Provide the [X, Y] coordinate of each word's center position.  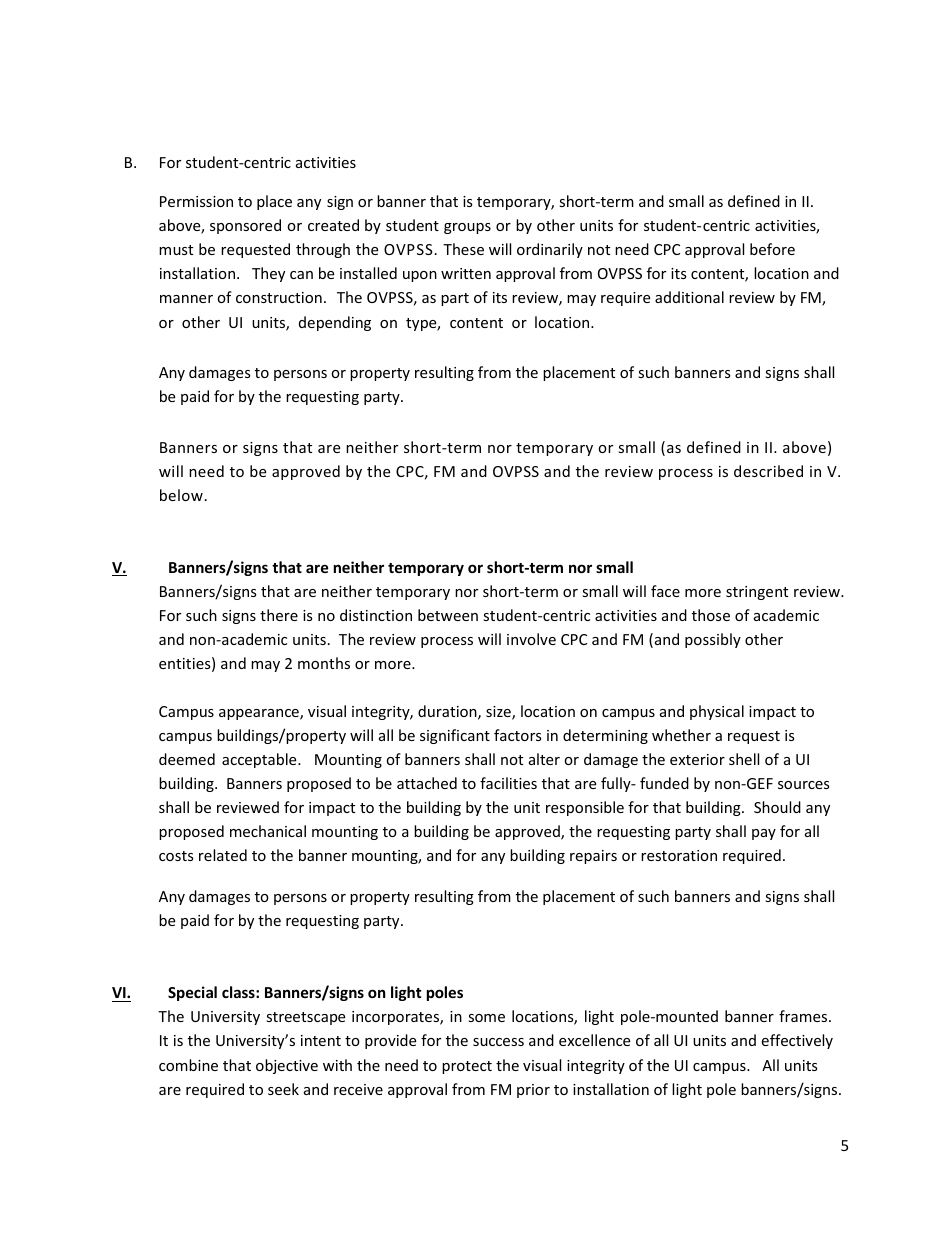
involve [531, 639]
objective [287, 1066]
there [279, 615]
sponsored [245, 226]
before [772, 249]
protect [467, 1067]
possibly [713, 640]
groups [467, 228]
